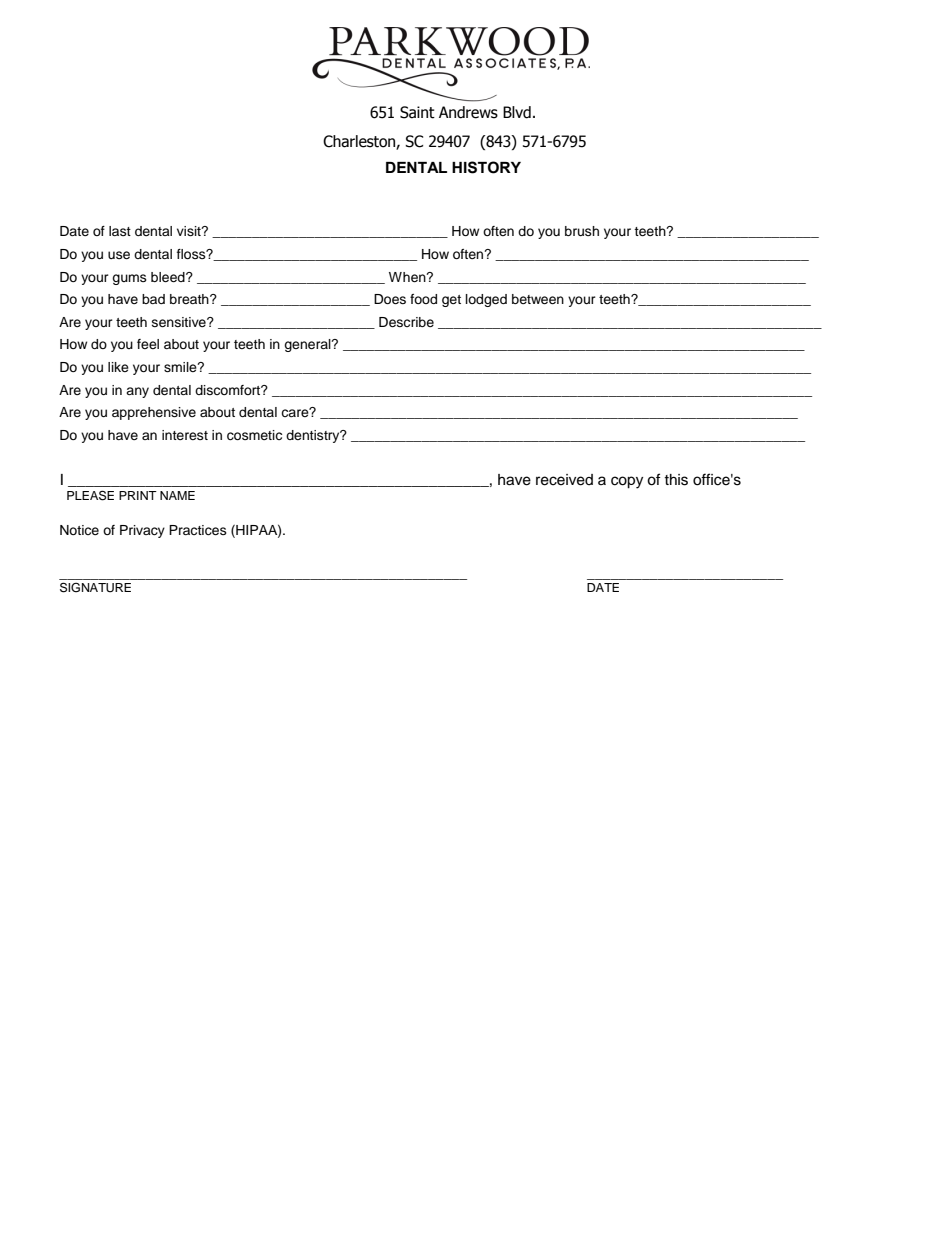  What do you see at coordinates (390, 299) in the screenshot?
I see `Does` at bounding box center [390, 299].
